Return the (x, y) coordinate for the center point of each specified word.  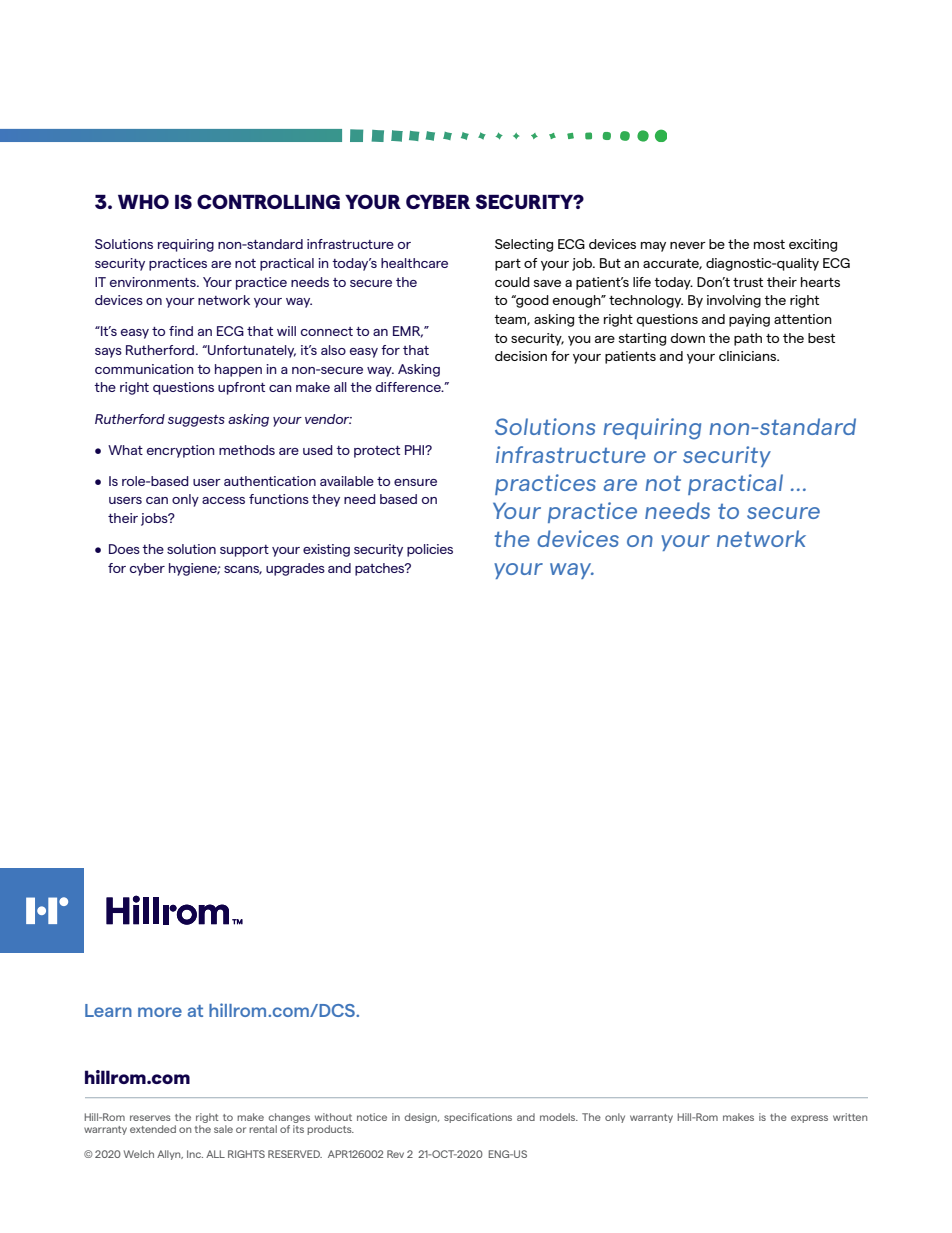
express (809, 1119)
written (850, 1117)
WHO (143, 201)
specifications (478, 1118)
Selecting (524, 245)
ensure (415, 482)
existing (326, 550)
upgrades (295, 569)
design (421, 1118)
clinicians (749, 356)
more (160, 1012)
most (769, 244)
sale (223, 1129)
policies (430, 550)
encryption (180, 451)
